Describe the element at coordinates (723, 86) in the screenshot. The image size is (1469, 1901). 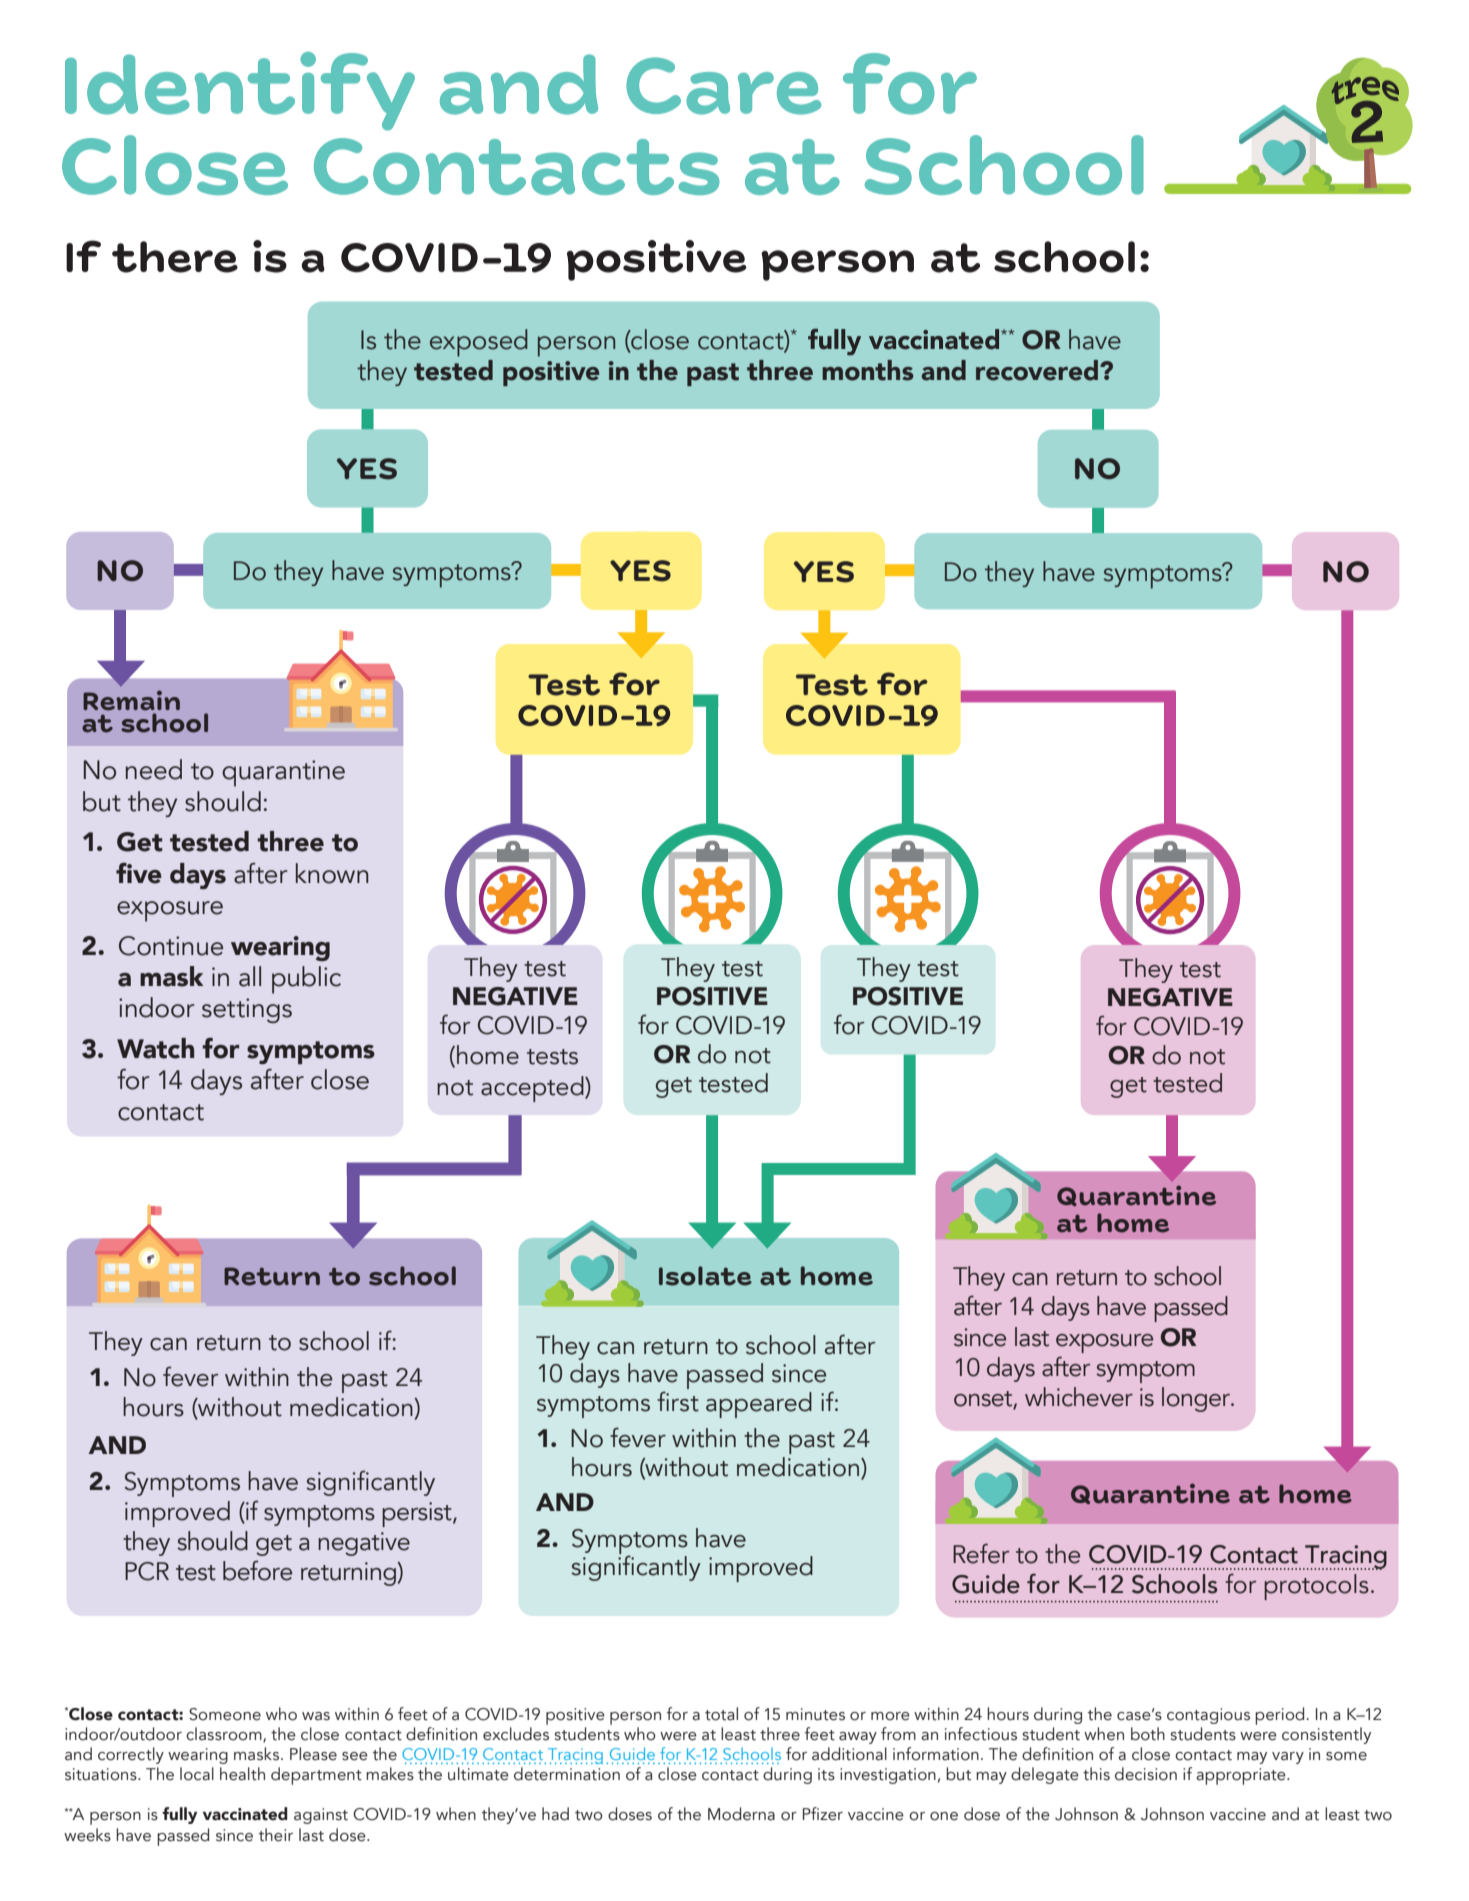
I see `Care` at that location.
